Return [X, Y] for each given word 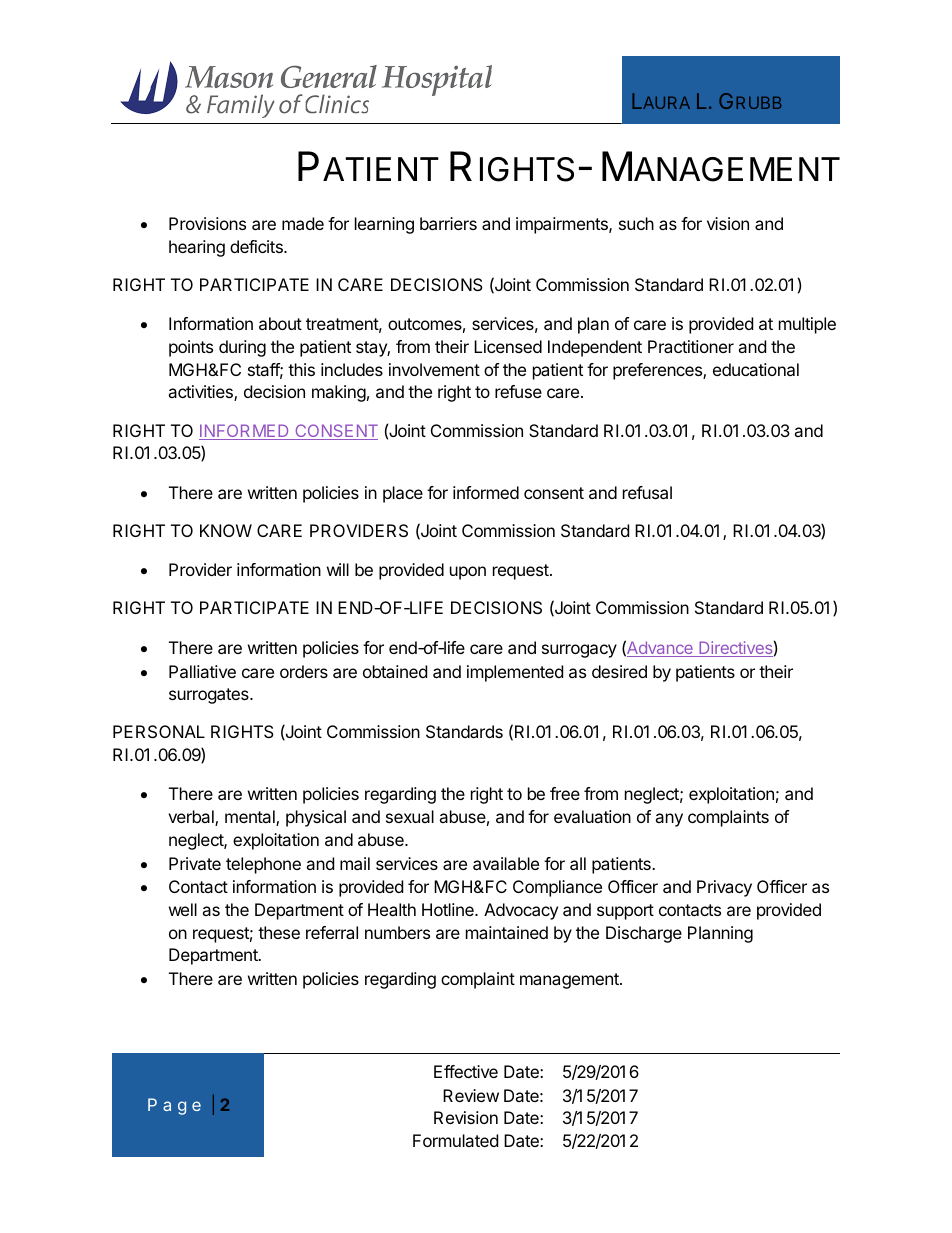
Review [471, 1095]
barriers [448, 223]
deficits [257, 246]
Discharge [644, 934]
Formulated [455, 1140]
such [636, 223]
